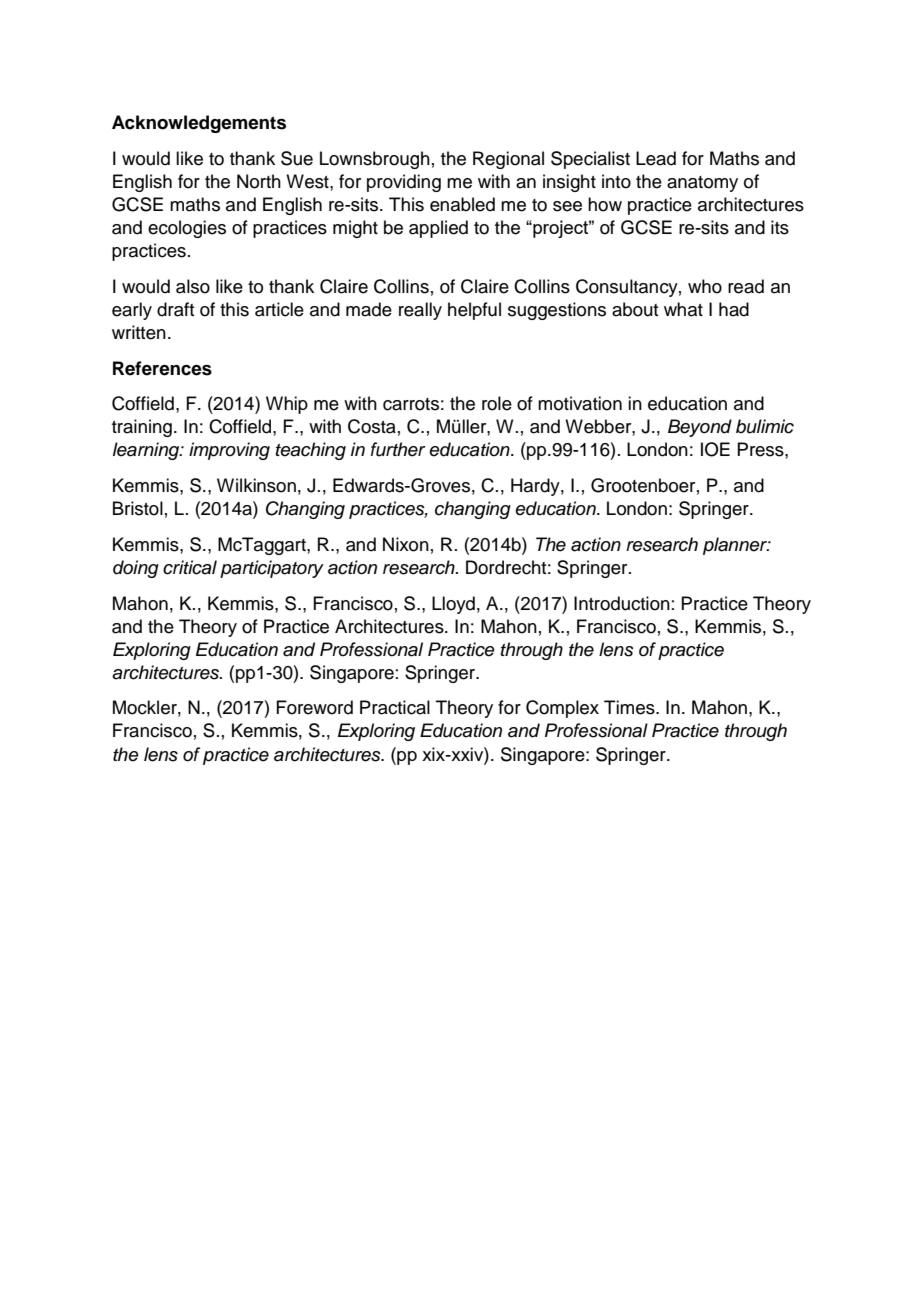 The image size is (924, 1308). Describe the element at coordinates (656, 158) in the image. I see `Lead` at that location.
